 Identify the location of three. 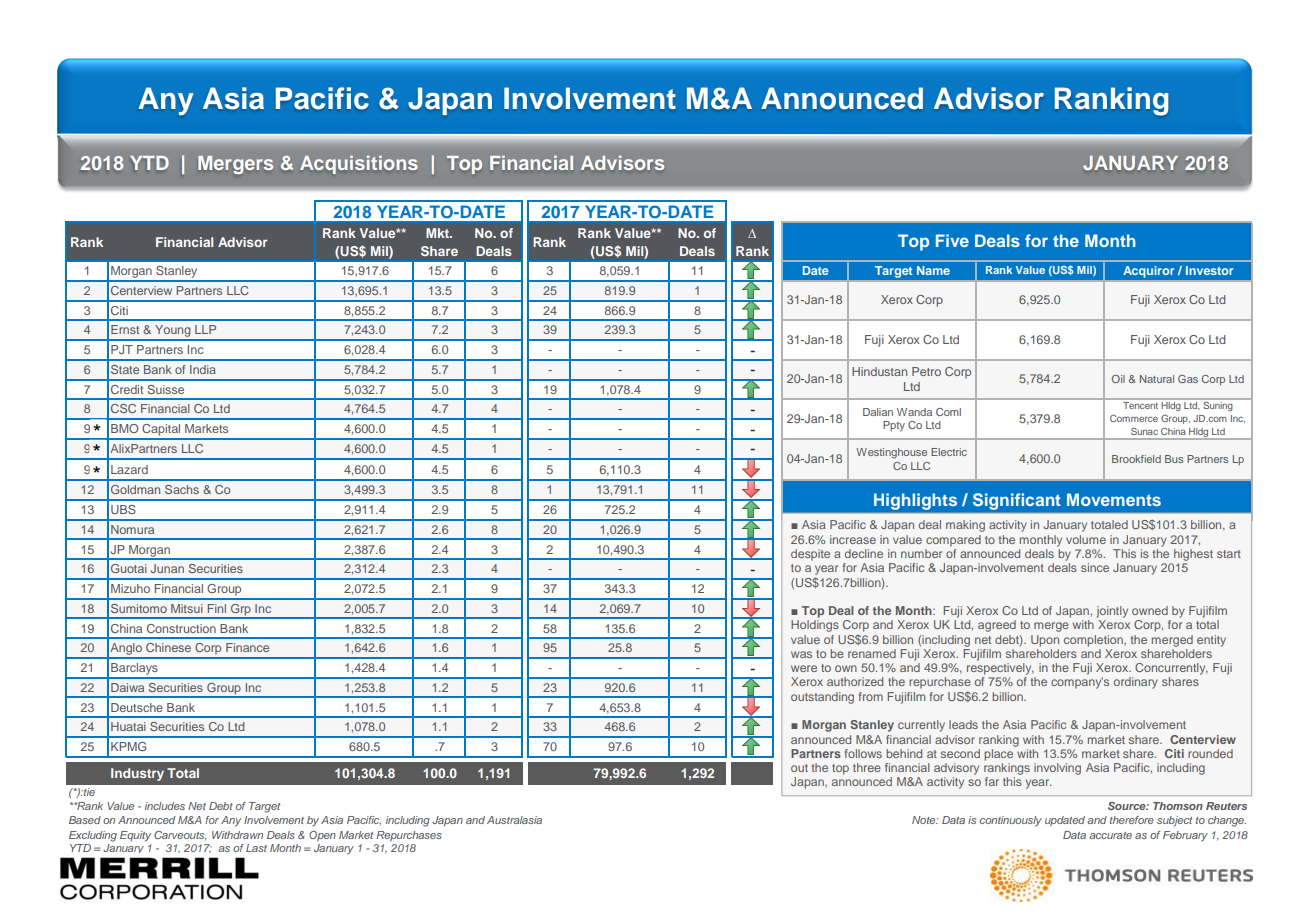
(867, 767).
